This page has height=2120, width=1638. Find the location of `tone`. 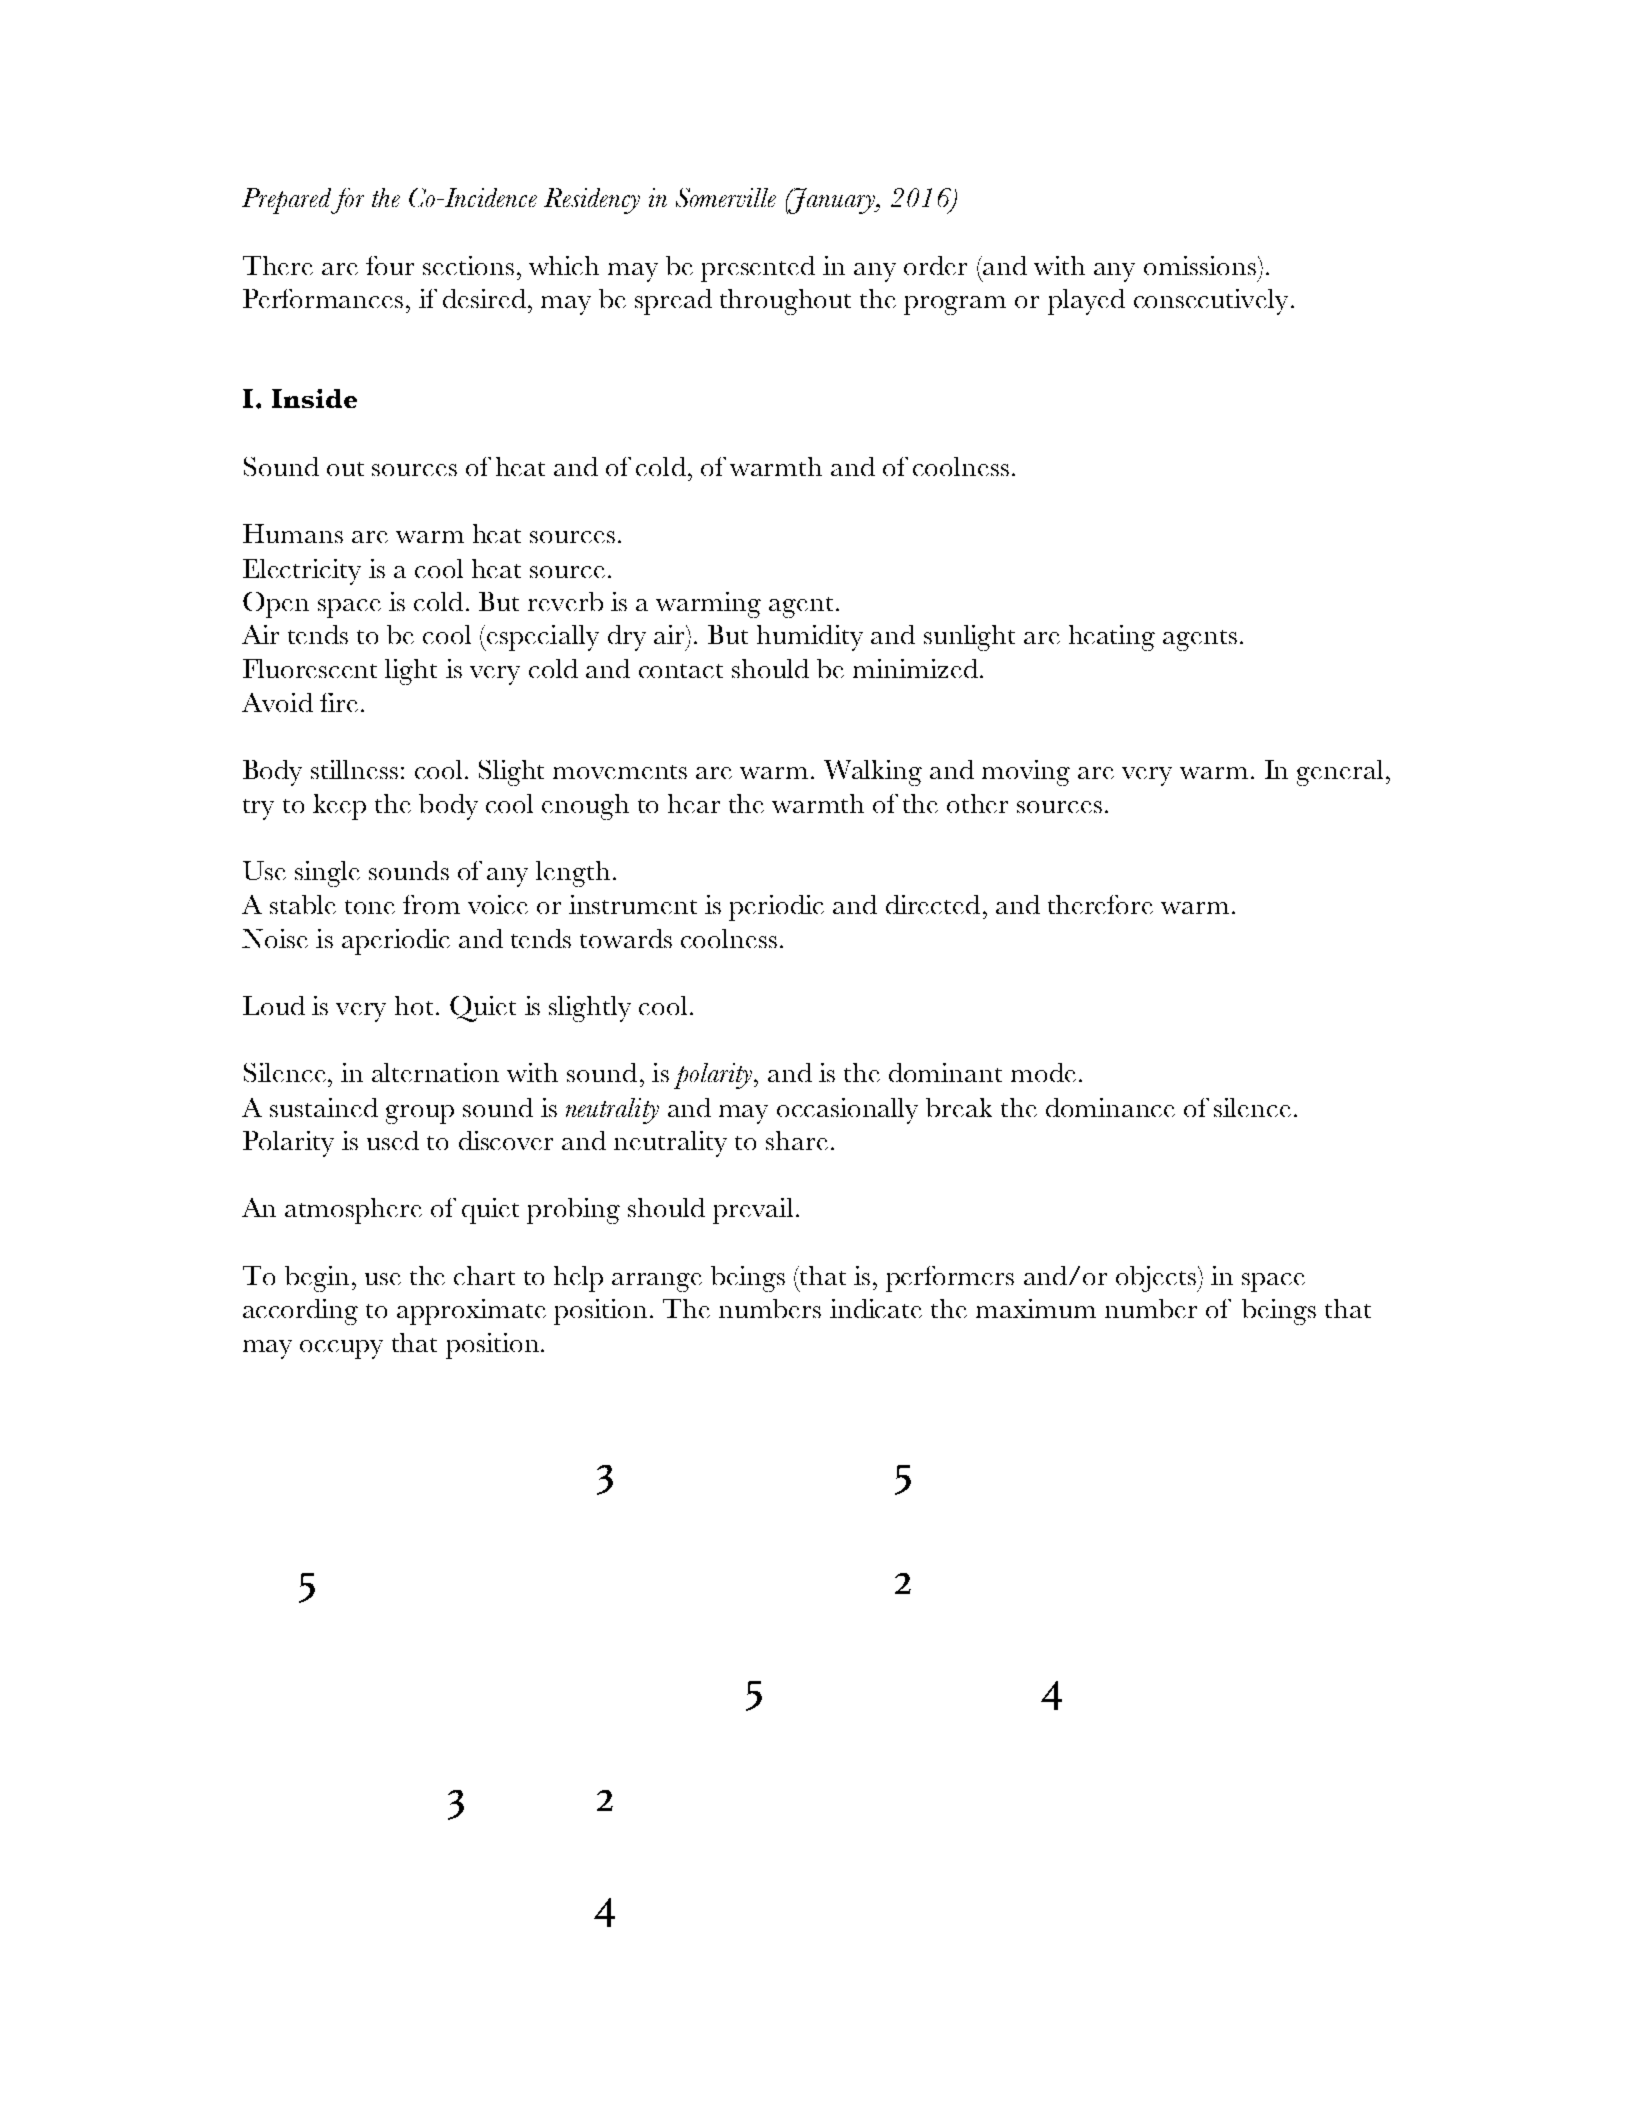

tone is located at coordinates (370, 907).
